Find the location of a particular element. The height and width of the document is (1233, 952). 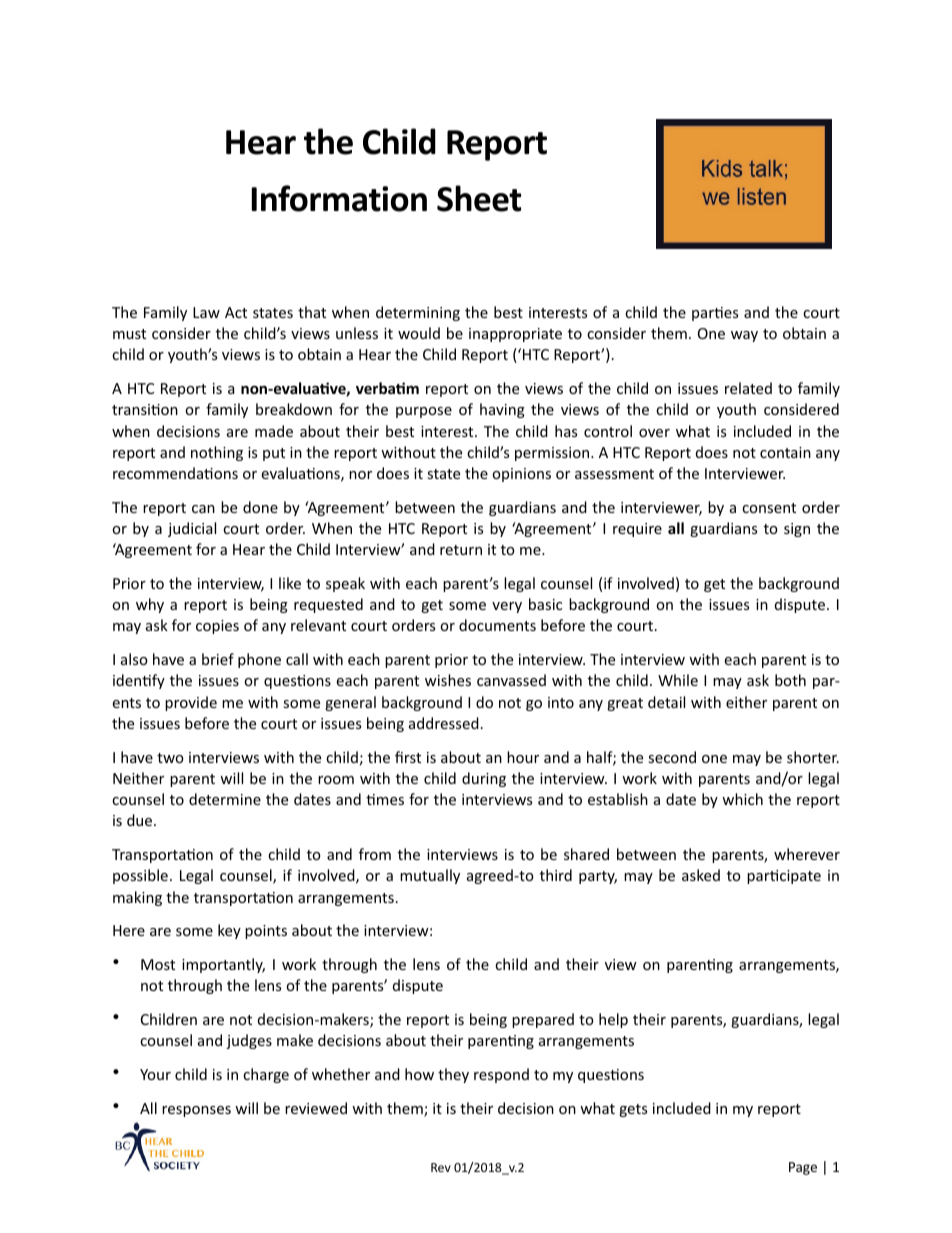

contain is located at coordinates (785, 452).
